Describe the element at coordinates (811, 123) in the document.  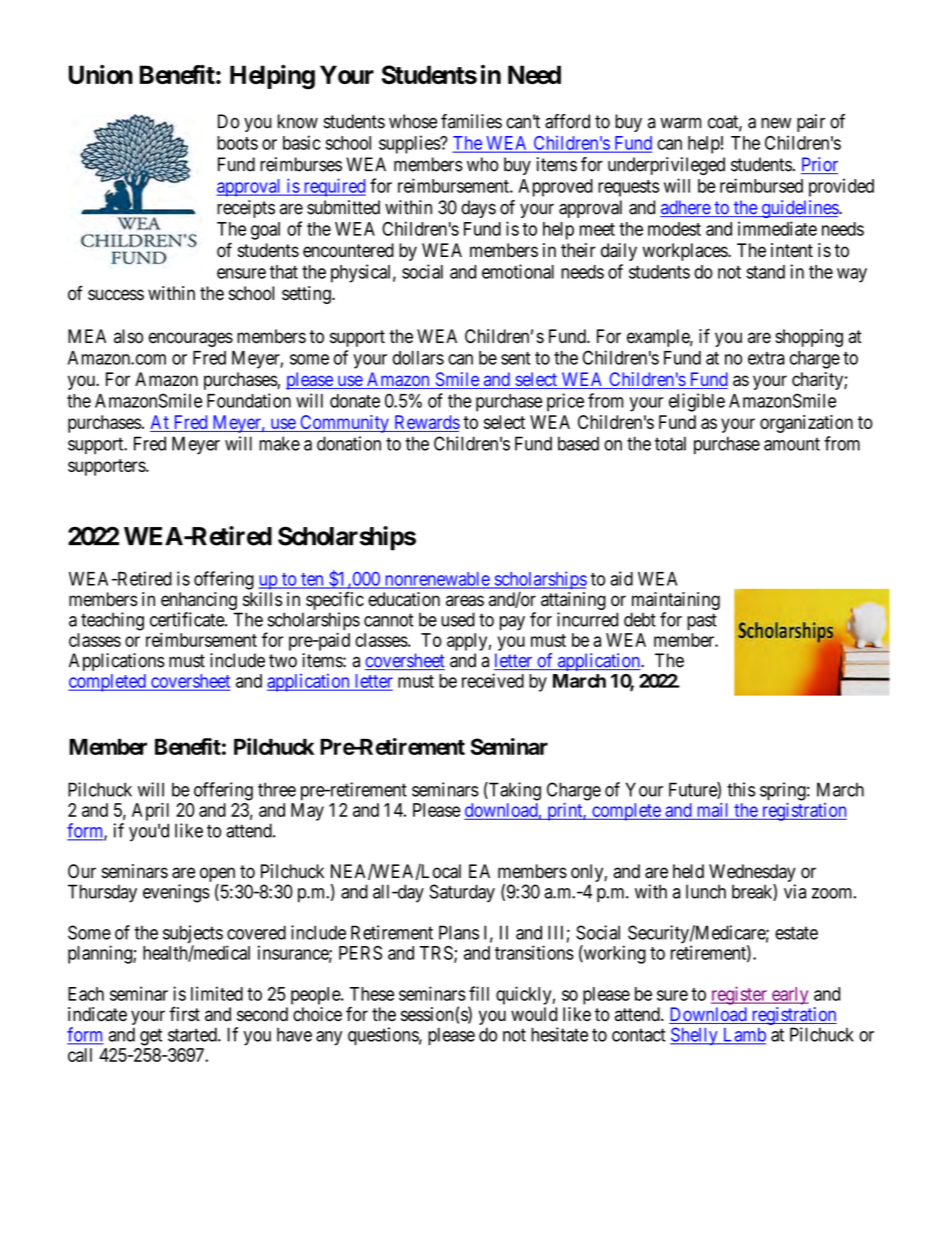
I see `pair` at that location.
